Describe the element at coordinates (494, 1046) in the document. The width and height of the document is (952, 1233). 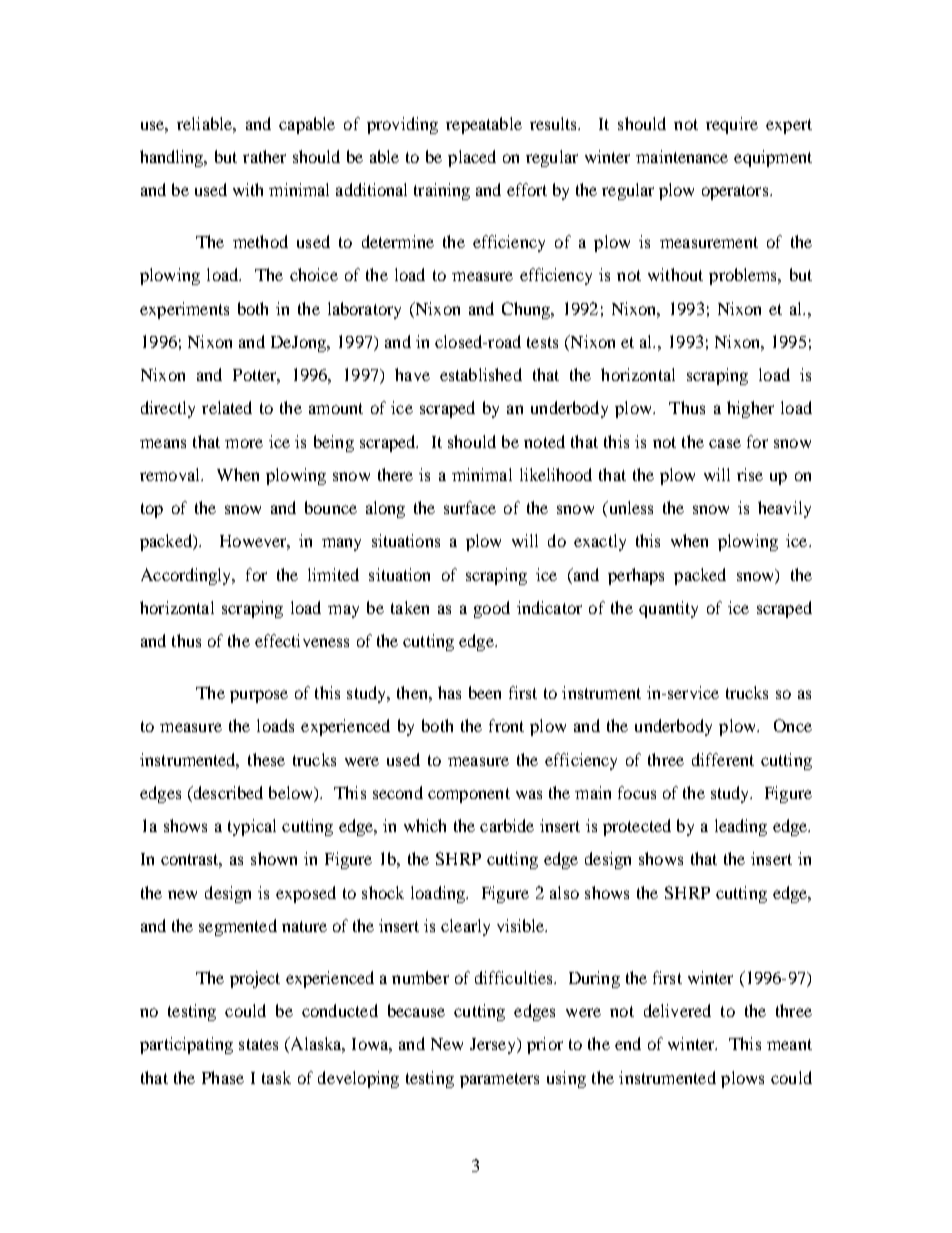
I see `Jersey` at that location.
